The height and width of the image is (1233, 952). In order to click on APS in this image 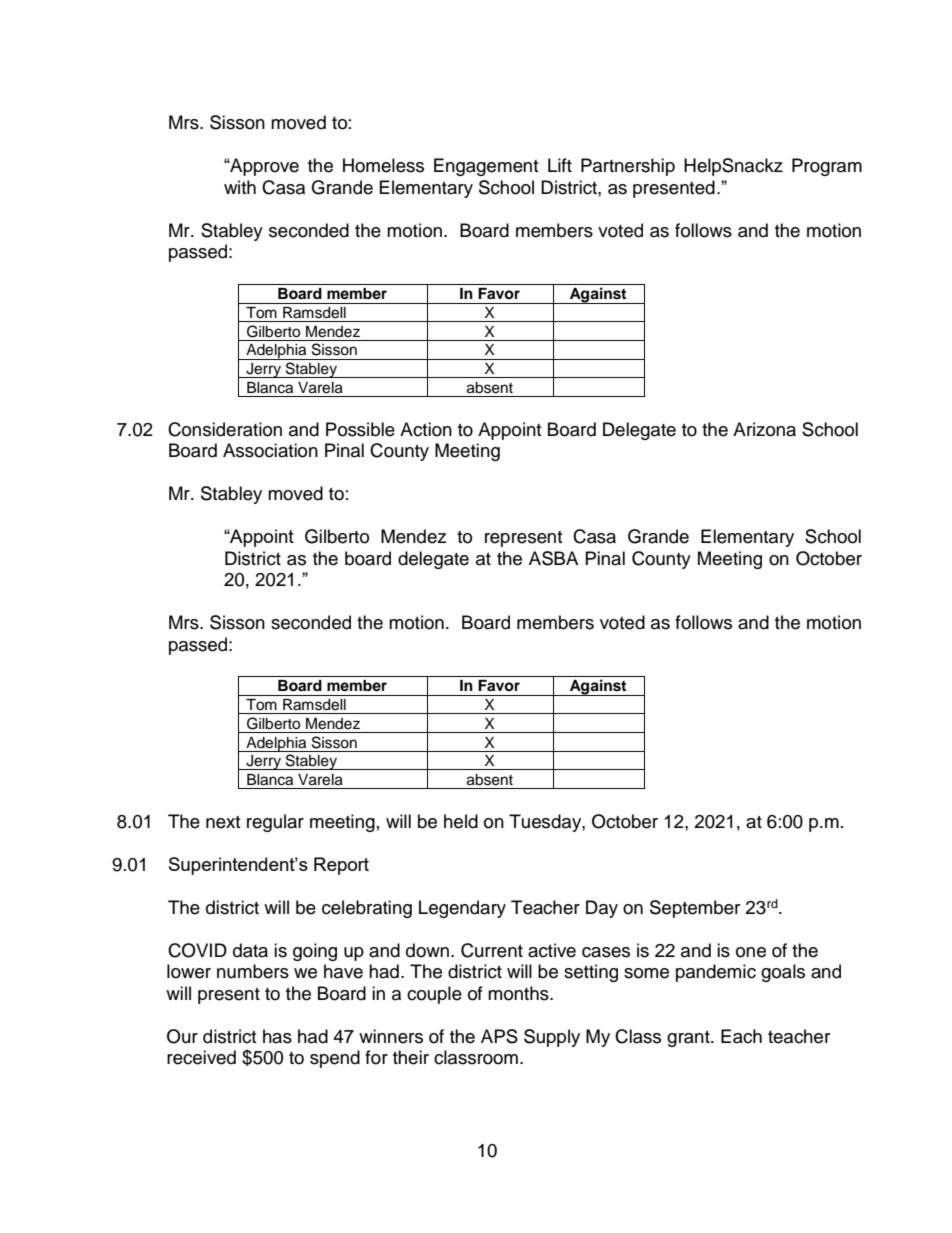, I will do `click(499, 1036)`.
